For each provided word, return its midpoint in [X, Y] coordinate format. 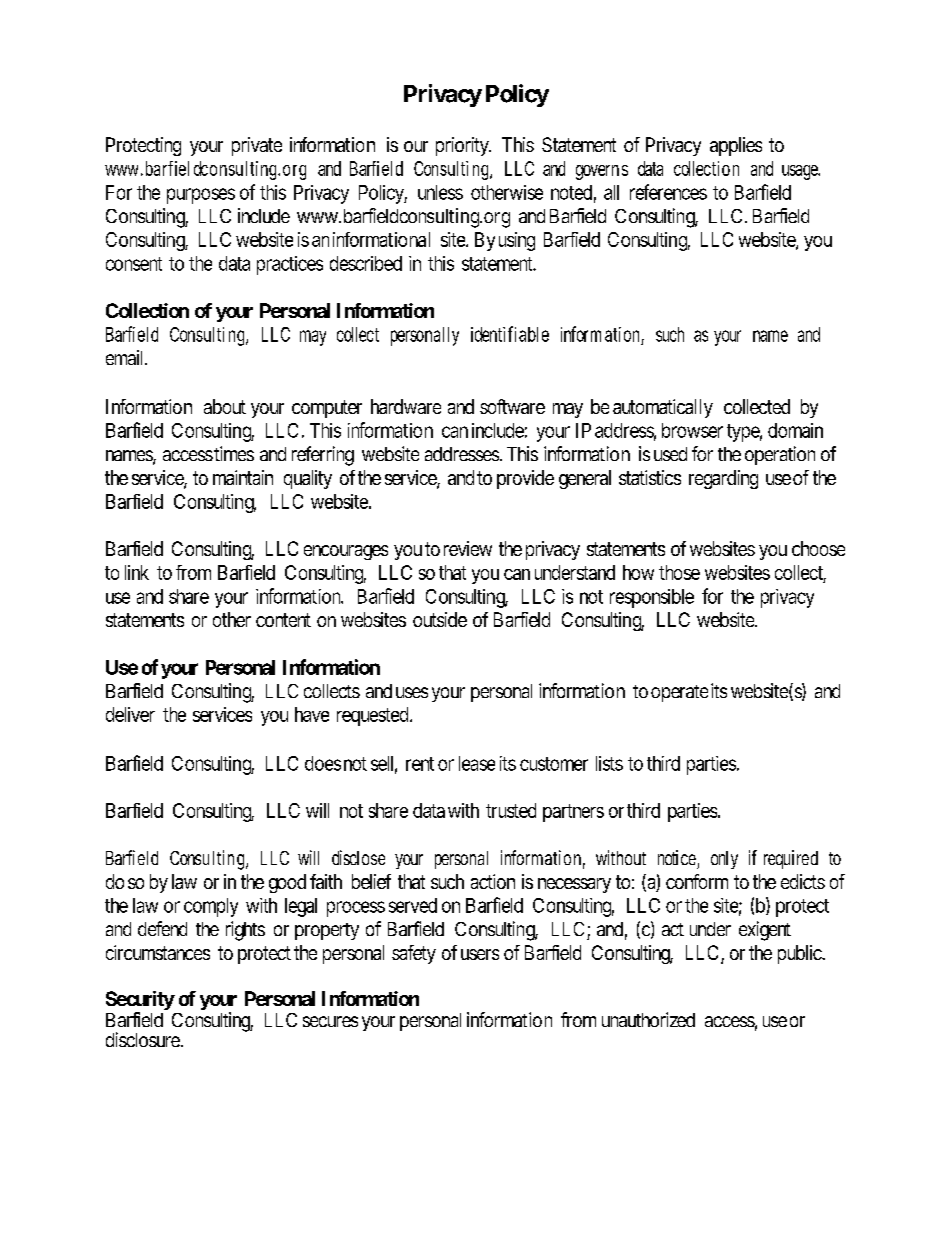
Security [140, 1002]
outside [440, 619]
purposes [201, 196]
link [137, 572]
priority [463, 146]
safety [414, 954]
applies [736, 146]
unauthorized [648, 1019]
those [679, 572]
